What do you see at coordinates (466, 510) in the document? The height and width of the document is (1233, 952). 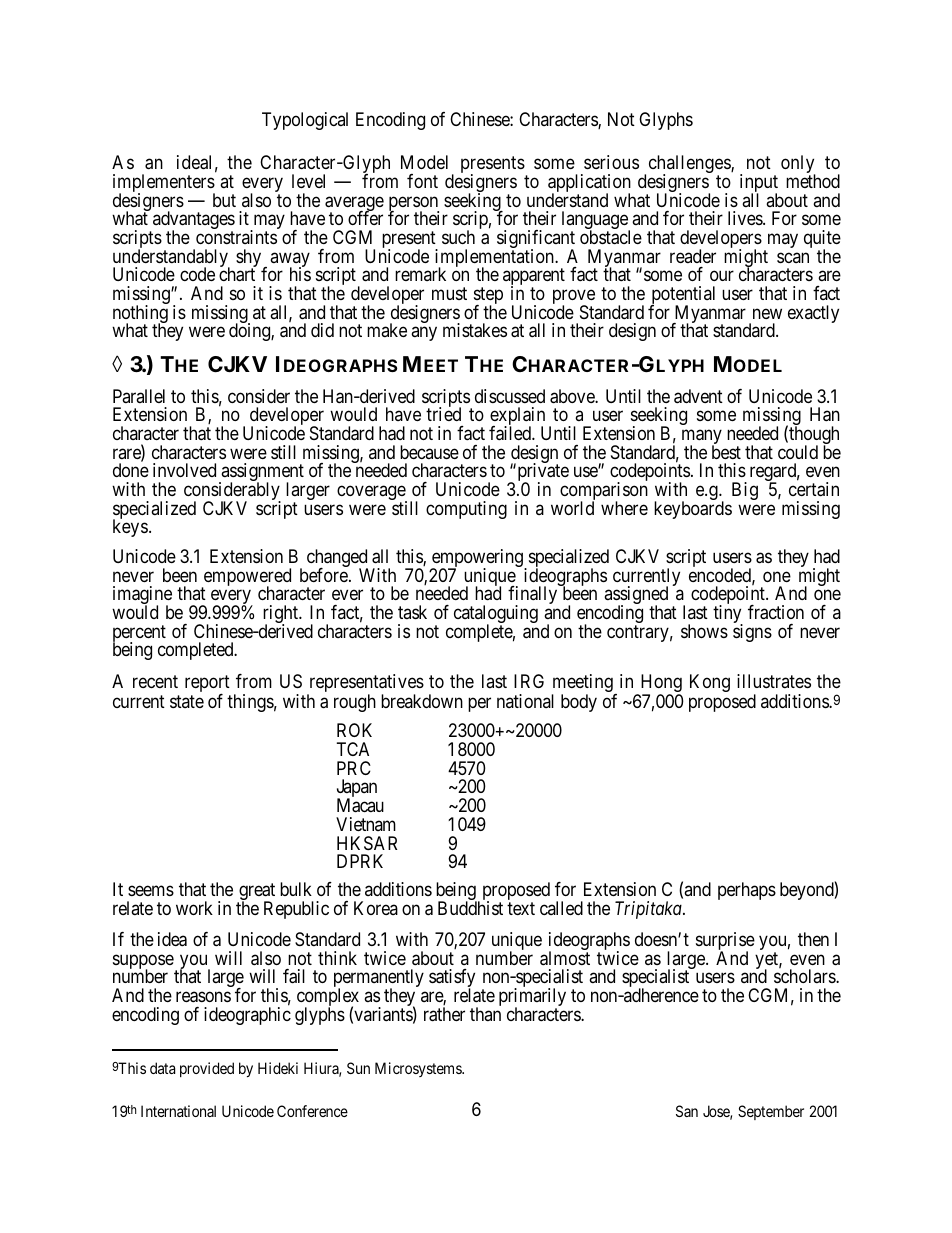 I see `computing` at bounding box center [466, 510].
